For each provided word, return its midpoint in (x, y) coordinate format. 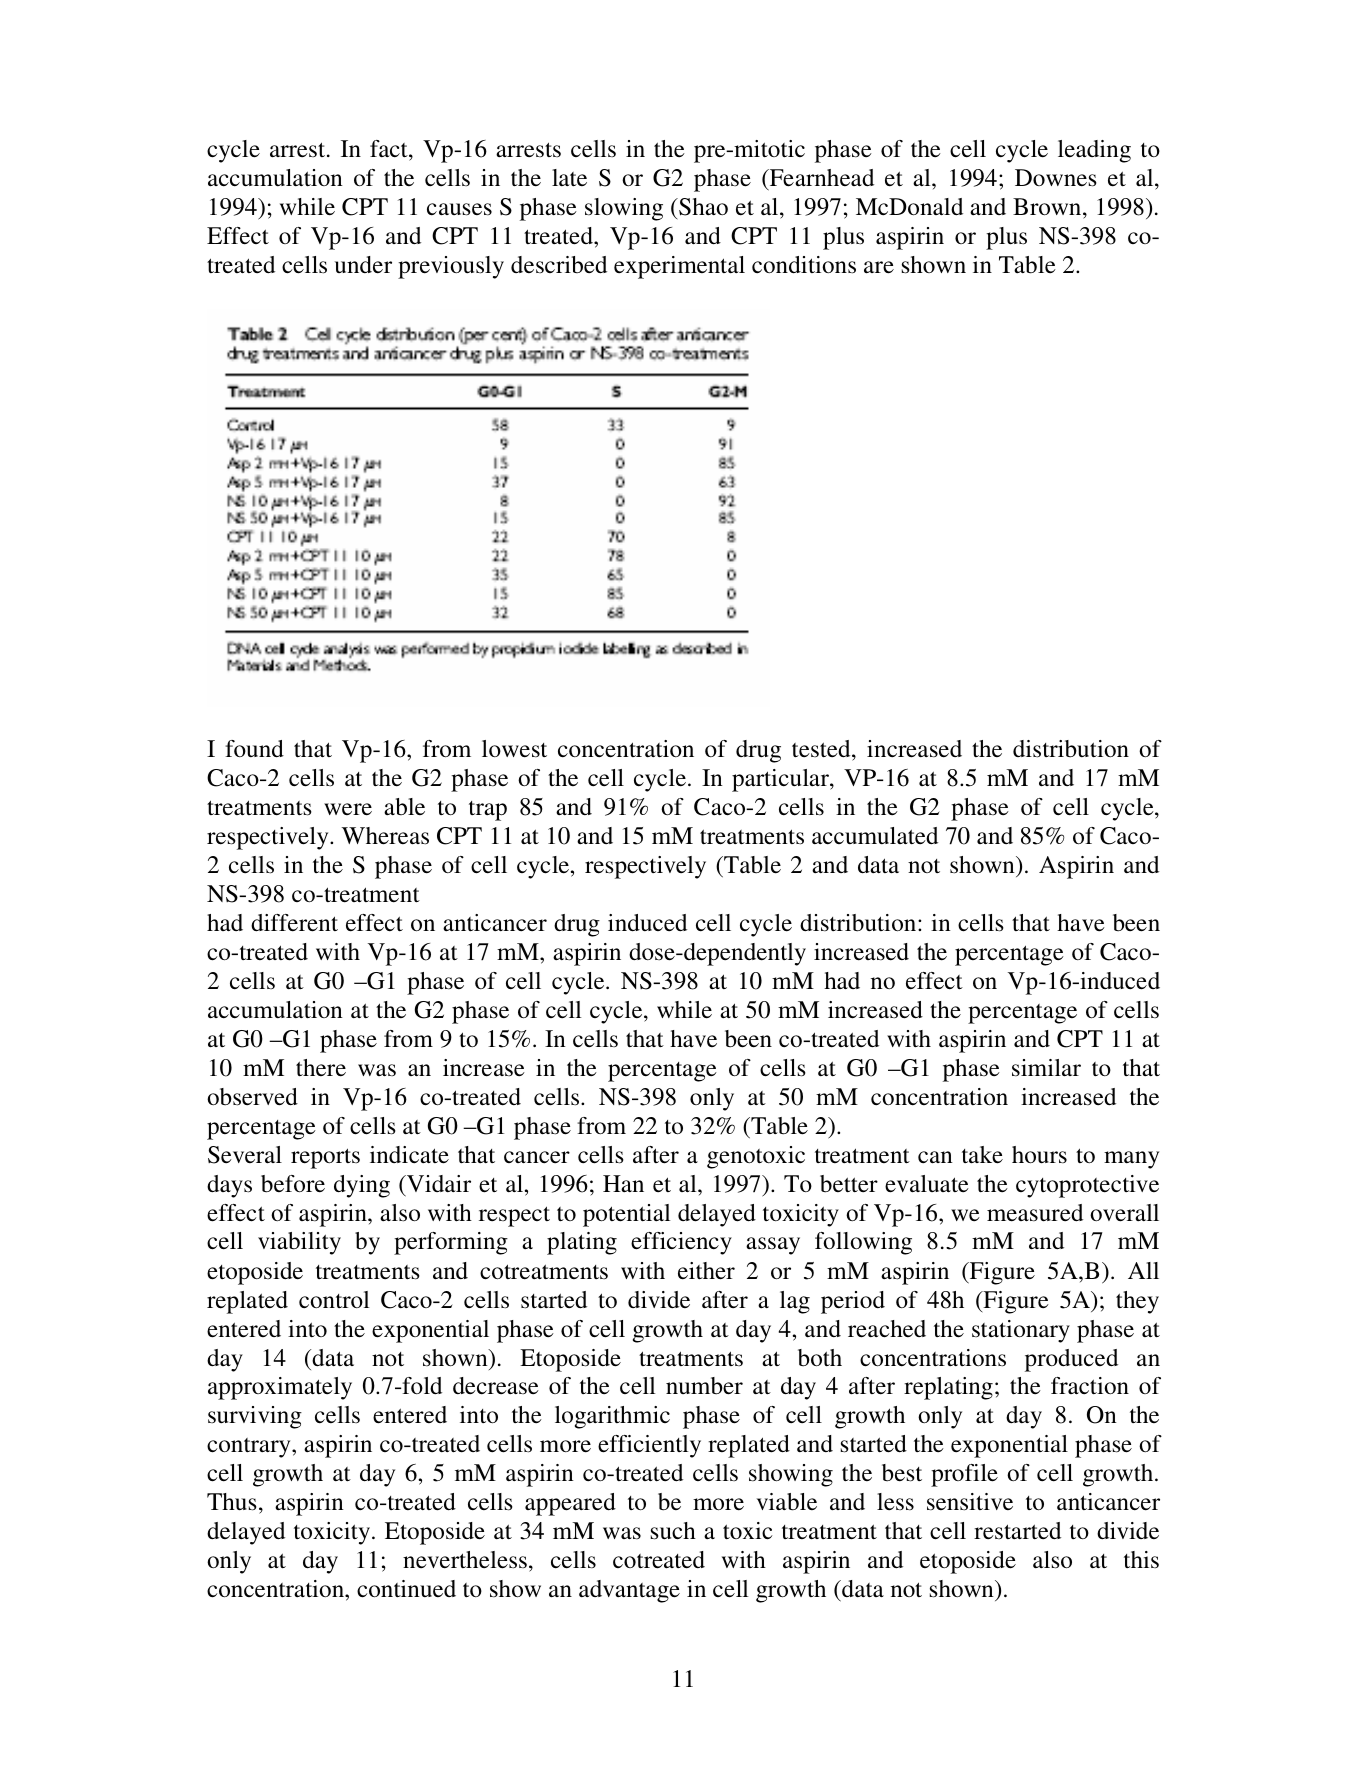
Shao (702, 207)
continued (406, 1589)
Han (623, 1183)
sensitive (970, 1502)
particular (781, 780)
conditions (804, 265)
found (254, 749)
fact (390, 149)
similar (1046, 1068)
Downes (1056, 178)
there (321, 1068)
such (673, 1531)
